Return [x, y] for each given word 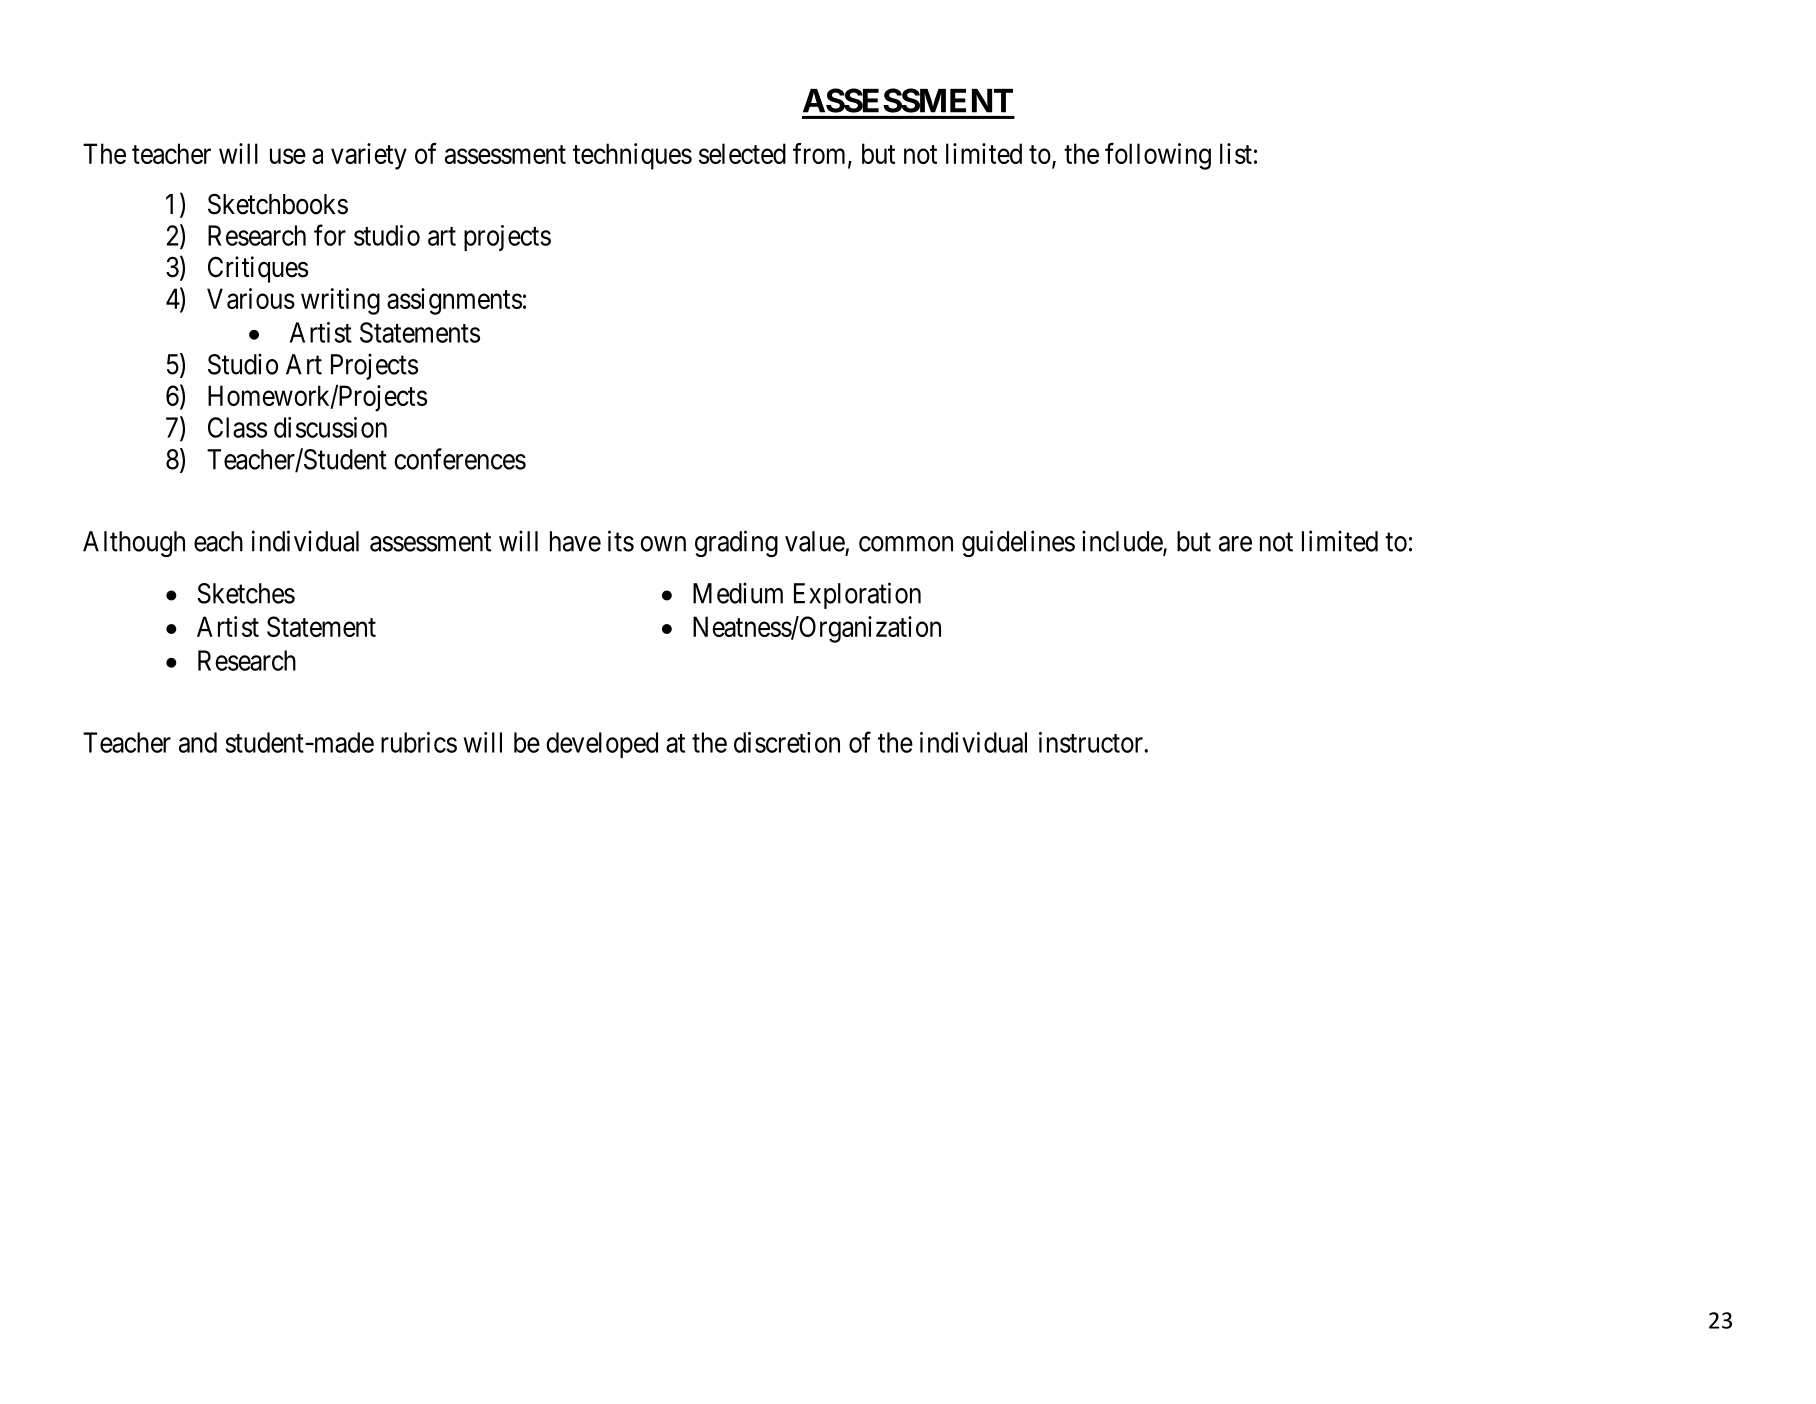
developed [602, 745]
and [198, 742]
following [1158, 156]
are [1235, 544]
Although [134, 544]
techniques [632, 156]
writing [340, 301]
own [663, 544]
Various [251, 298]
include [1123, 542]
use [288, 156]
